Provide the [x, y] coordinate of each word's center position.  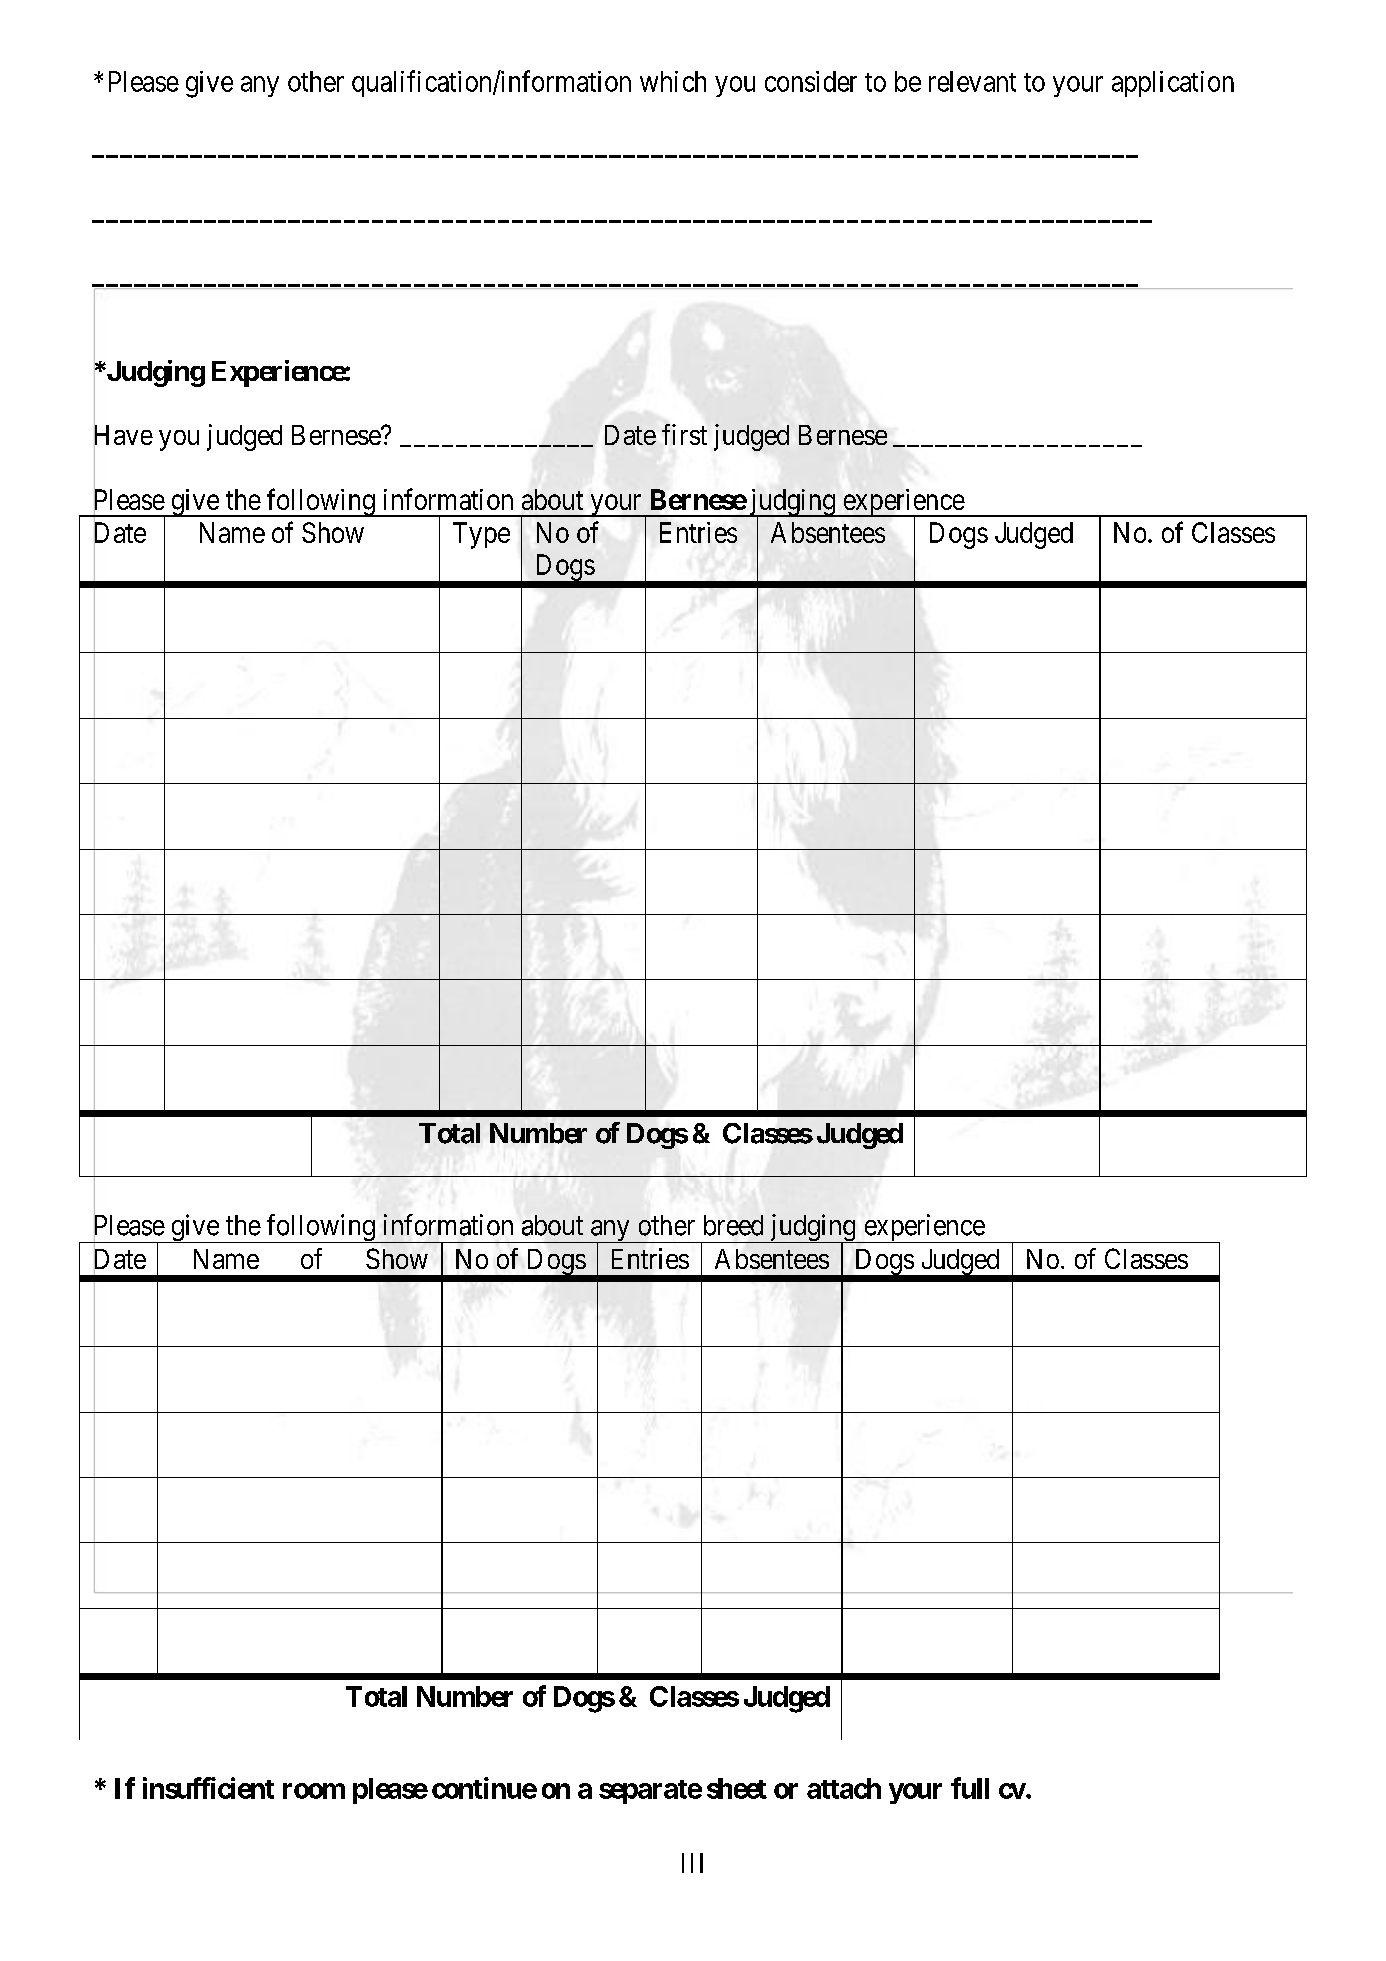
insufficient [208, 1788]
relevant [972, 81]
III [692, 1863]
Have [123, 436]
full [970, 1788]
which [673, 81]
